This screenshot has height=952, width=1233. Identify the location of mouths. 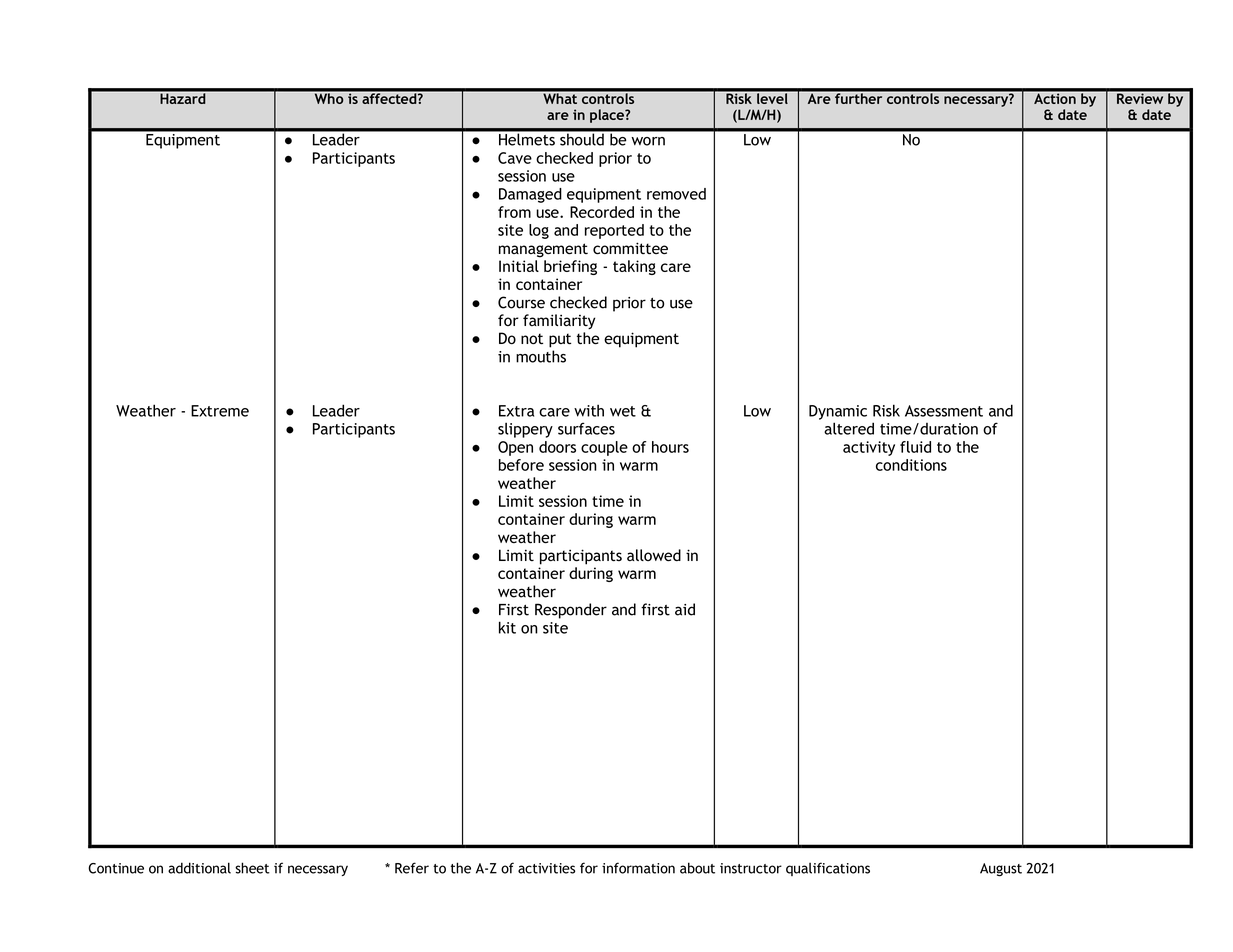
(541, 356).
